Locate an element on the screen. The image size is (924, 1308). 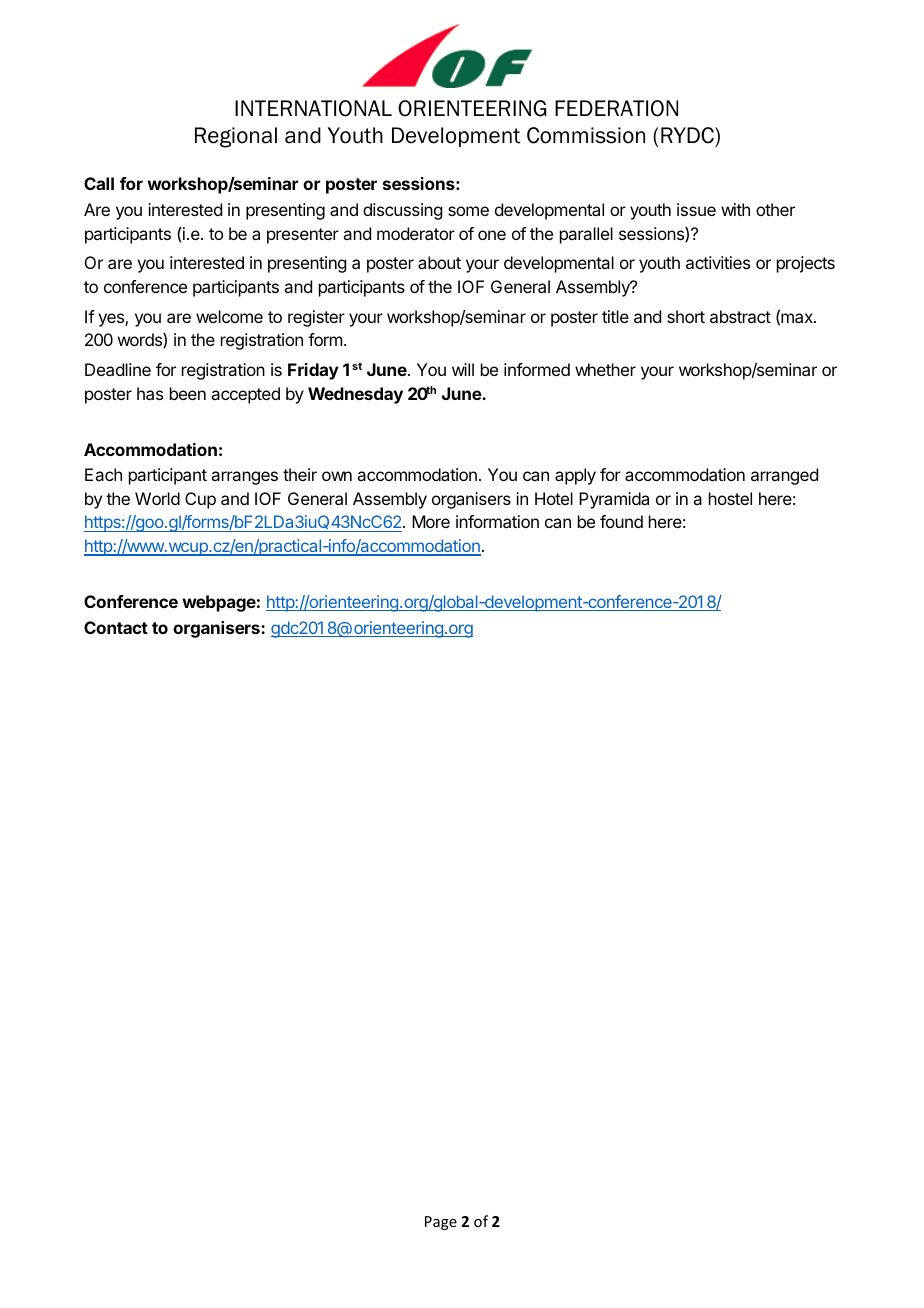
whether is located at coordinates (605, 369).
